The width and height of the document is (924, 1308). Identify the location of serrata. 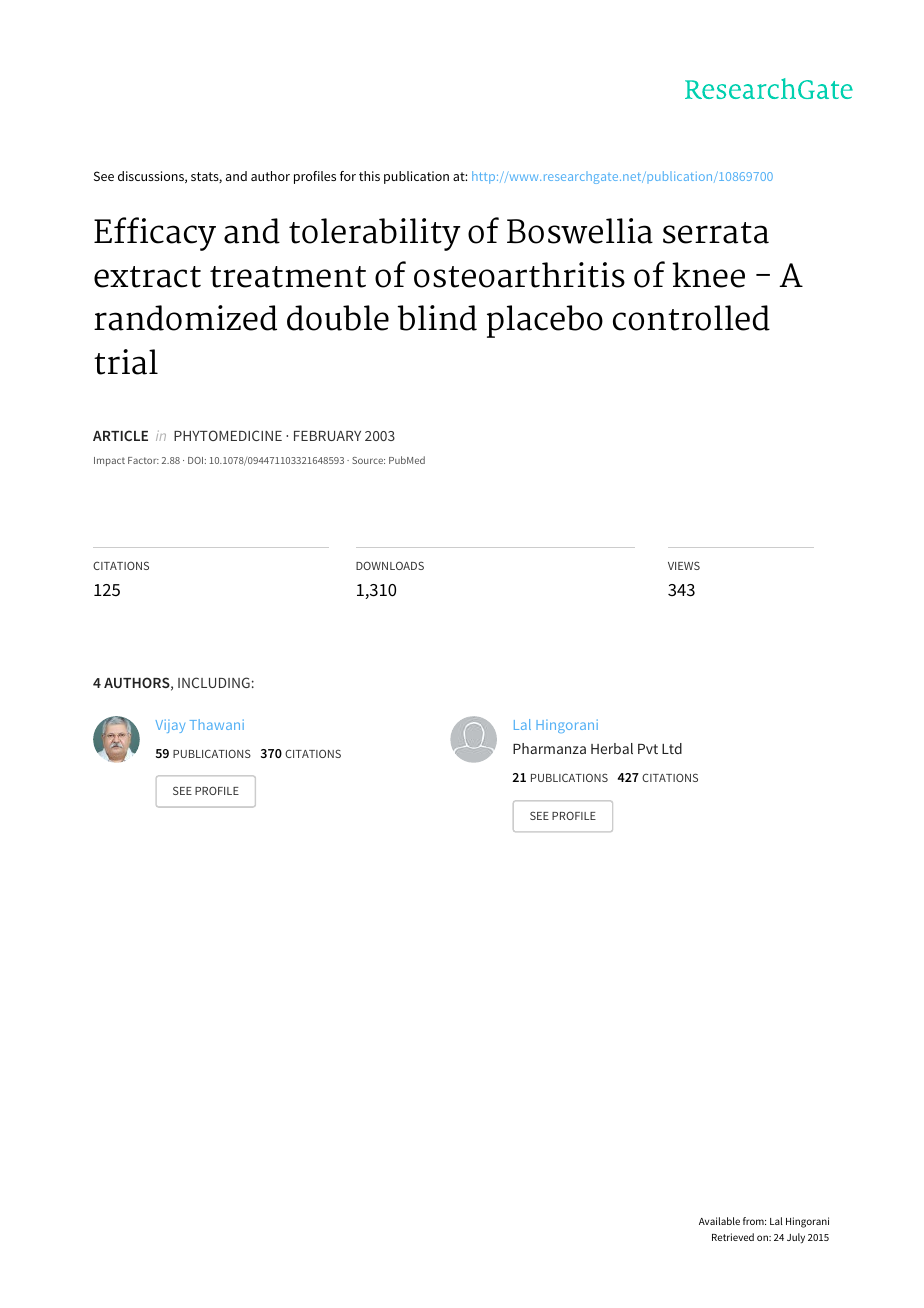
(716, 233).
